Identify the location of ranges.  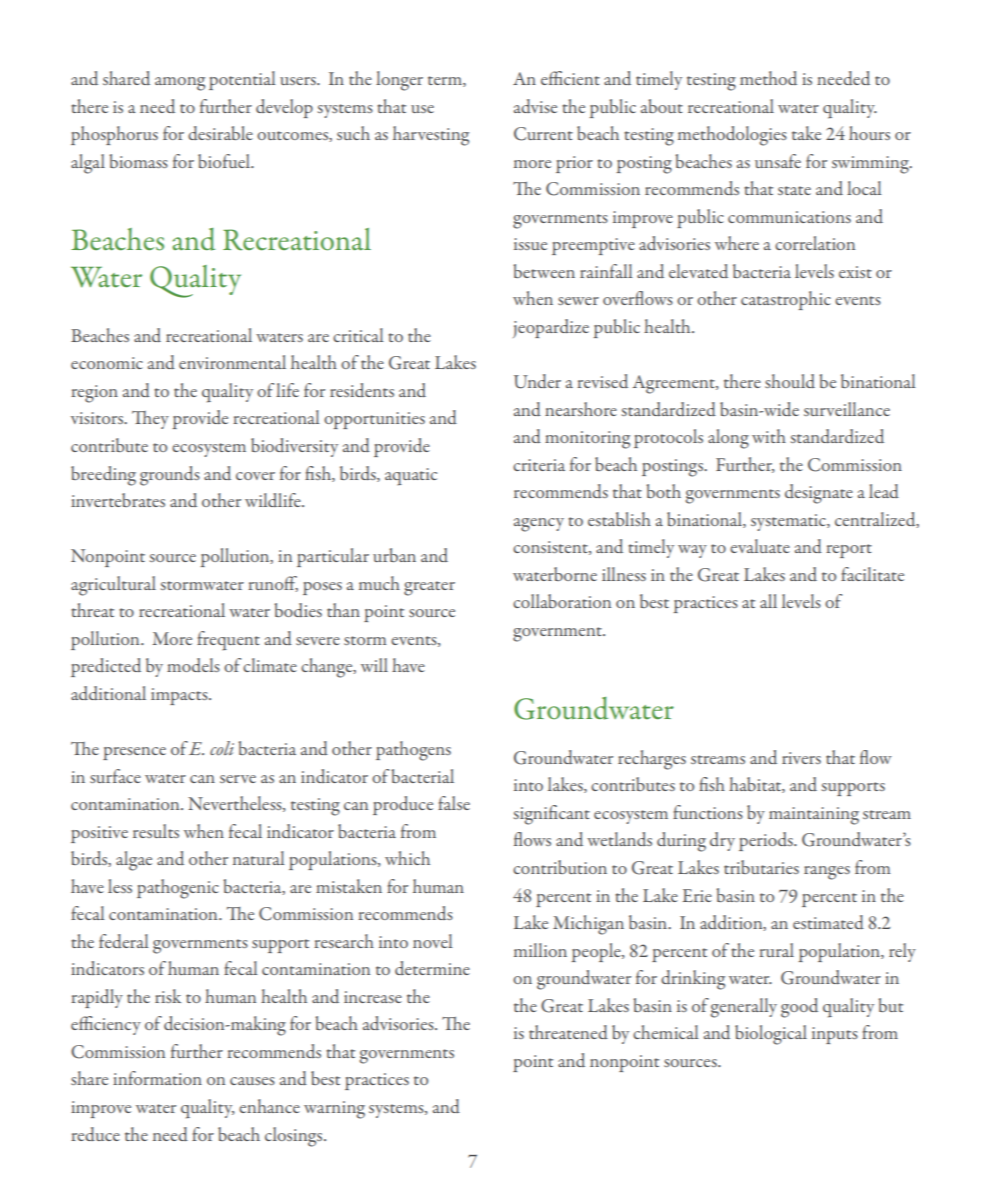
(827, 873).
